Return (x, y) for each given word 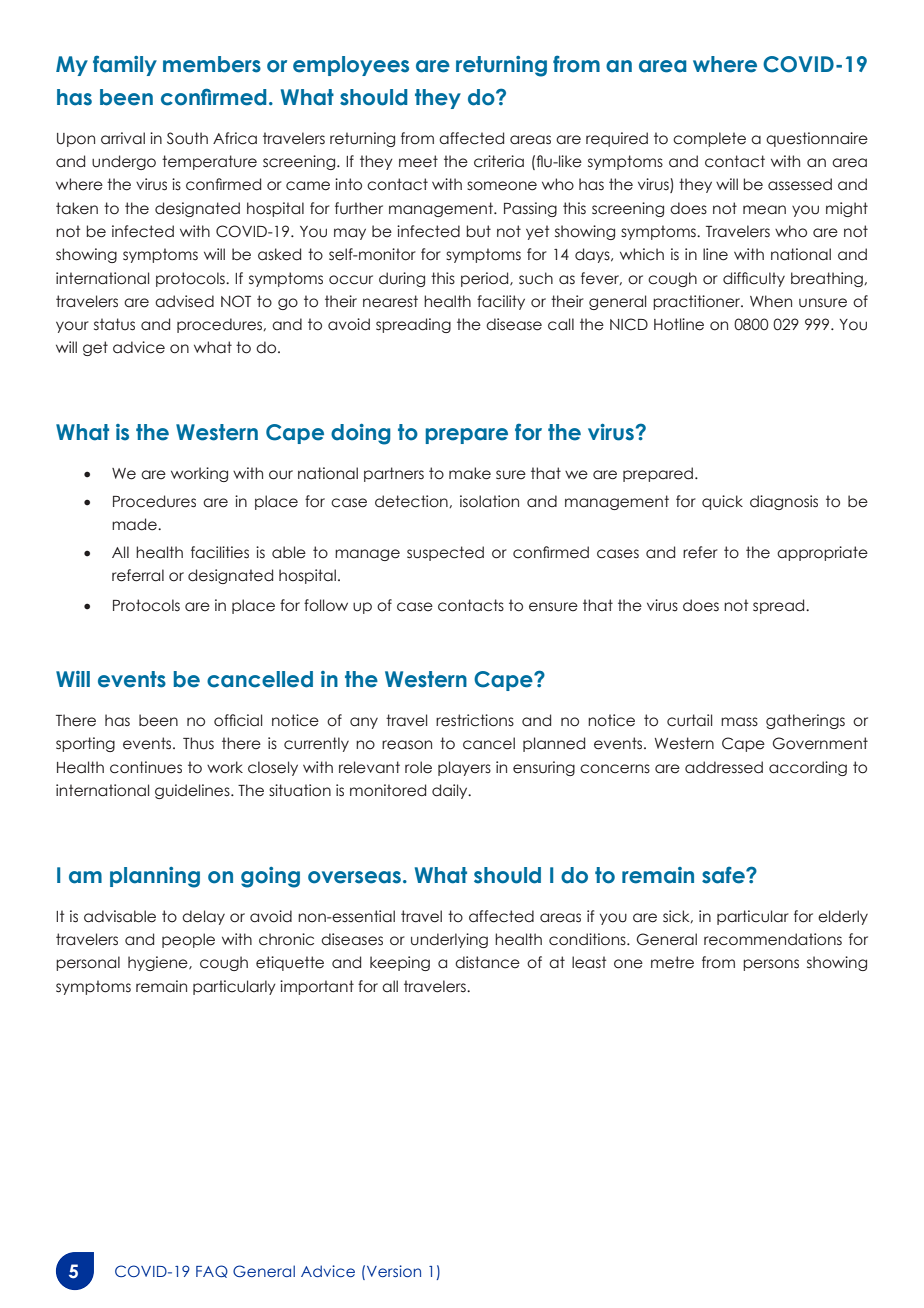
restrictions (475, 720)
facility (501, 302)
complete (709, 139)
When (771, 301)
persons (771, 965)
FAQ (212, 1271)
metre (672, 962)
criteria (499, 161)
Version (394, 1271)
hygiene (159, 963)
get (95, 348)
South (187, 138)
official (238, 720)
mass (739, 722)
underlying (449, 940)
